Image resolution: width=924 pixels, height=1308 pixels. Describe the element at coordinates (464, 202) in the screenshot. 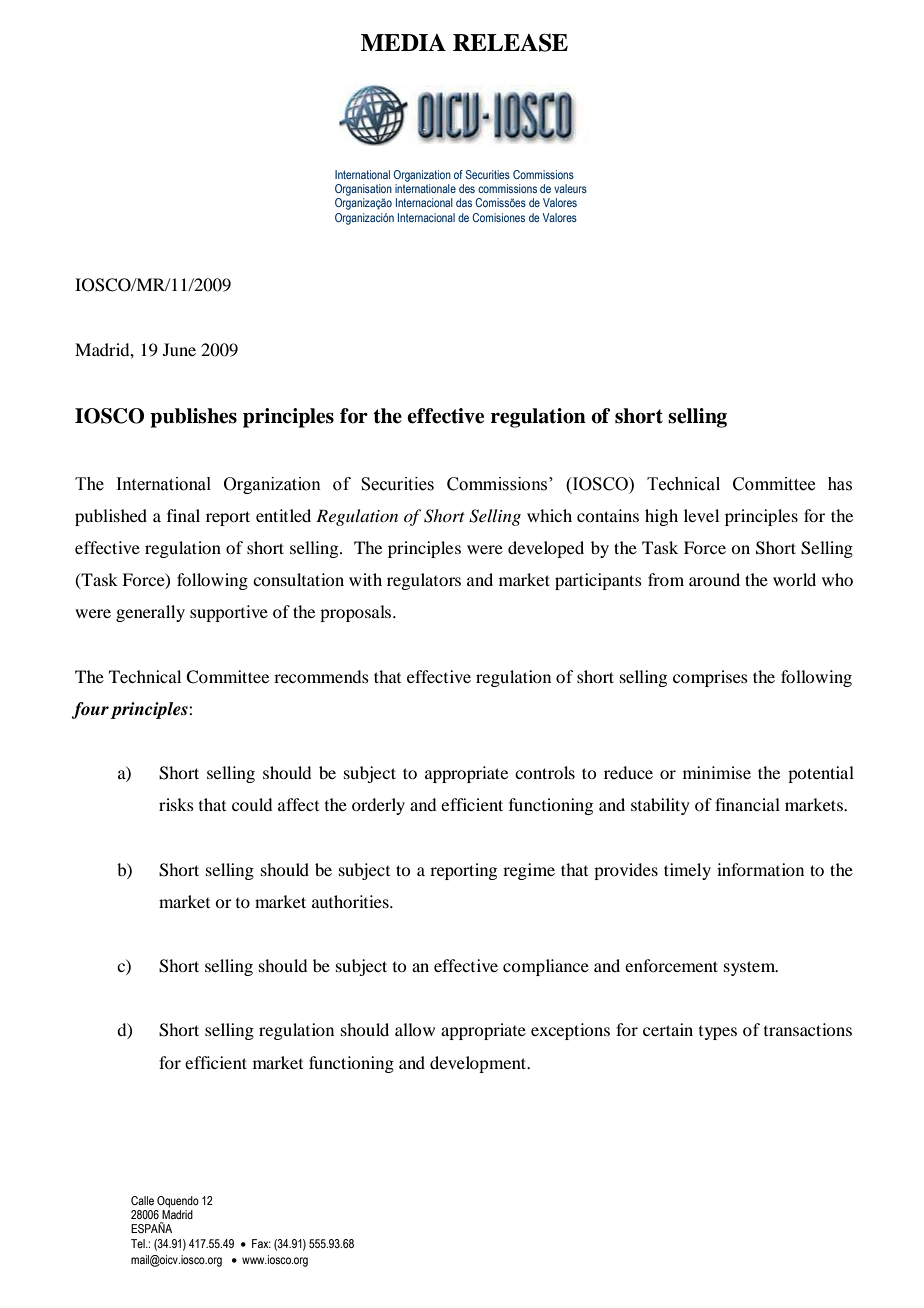

I see `das` at that location.
